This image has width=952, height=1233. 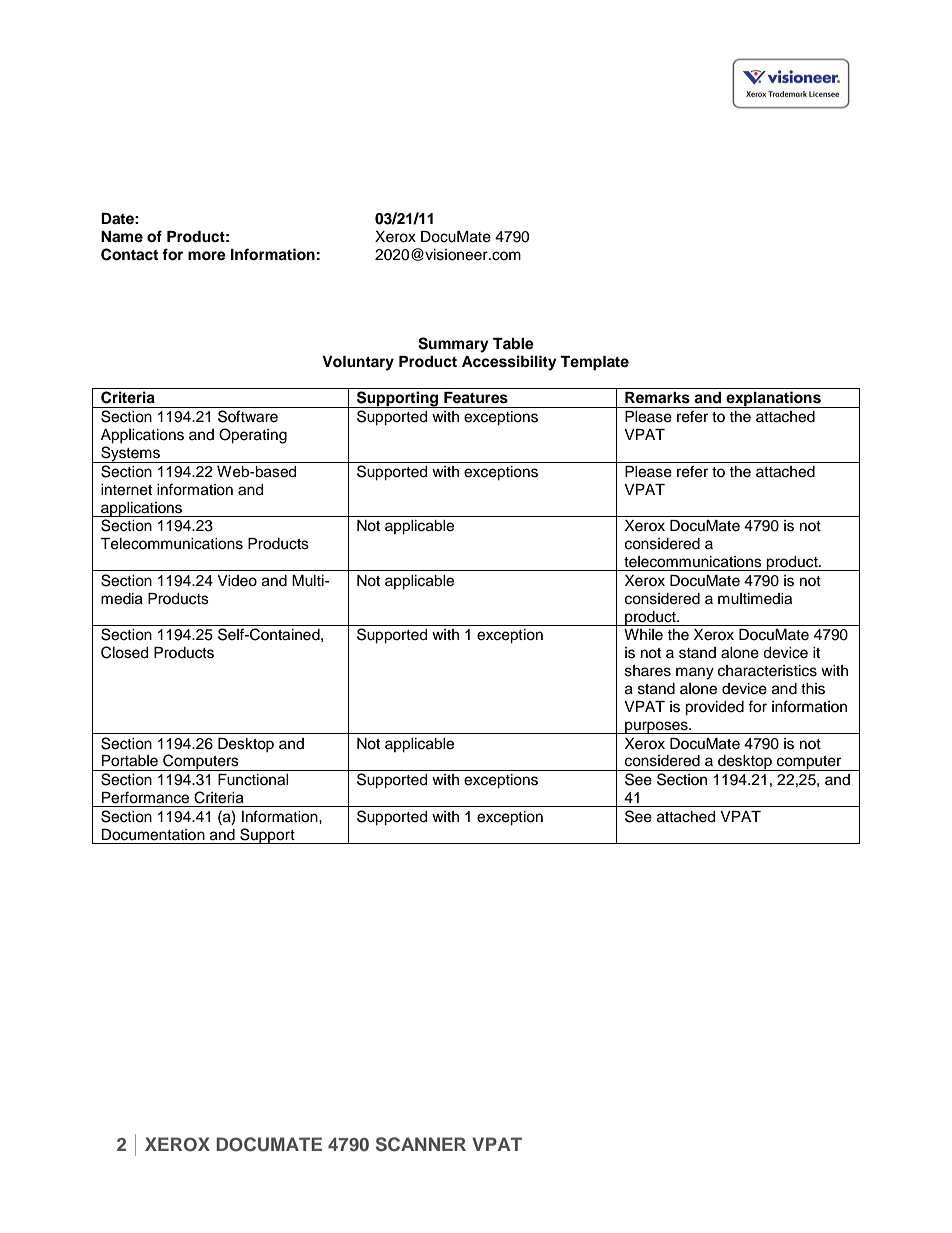 What do you see at coordinates (253, 436) in the image?
I see `Operating` at bounding box center [253, 436].
